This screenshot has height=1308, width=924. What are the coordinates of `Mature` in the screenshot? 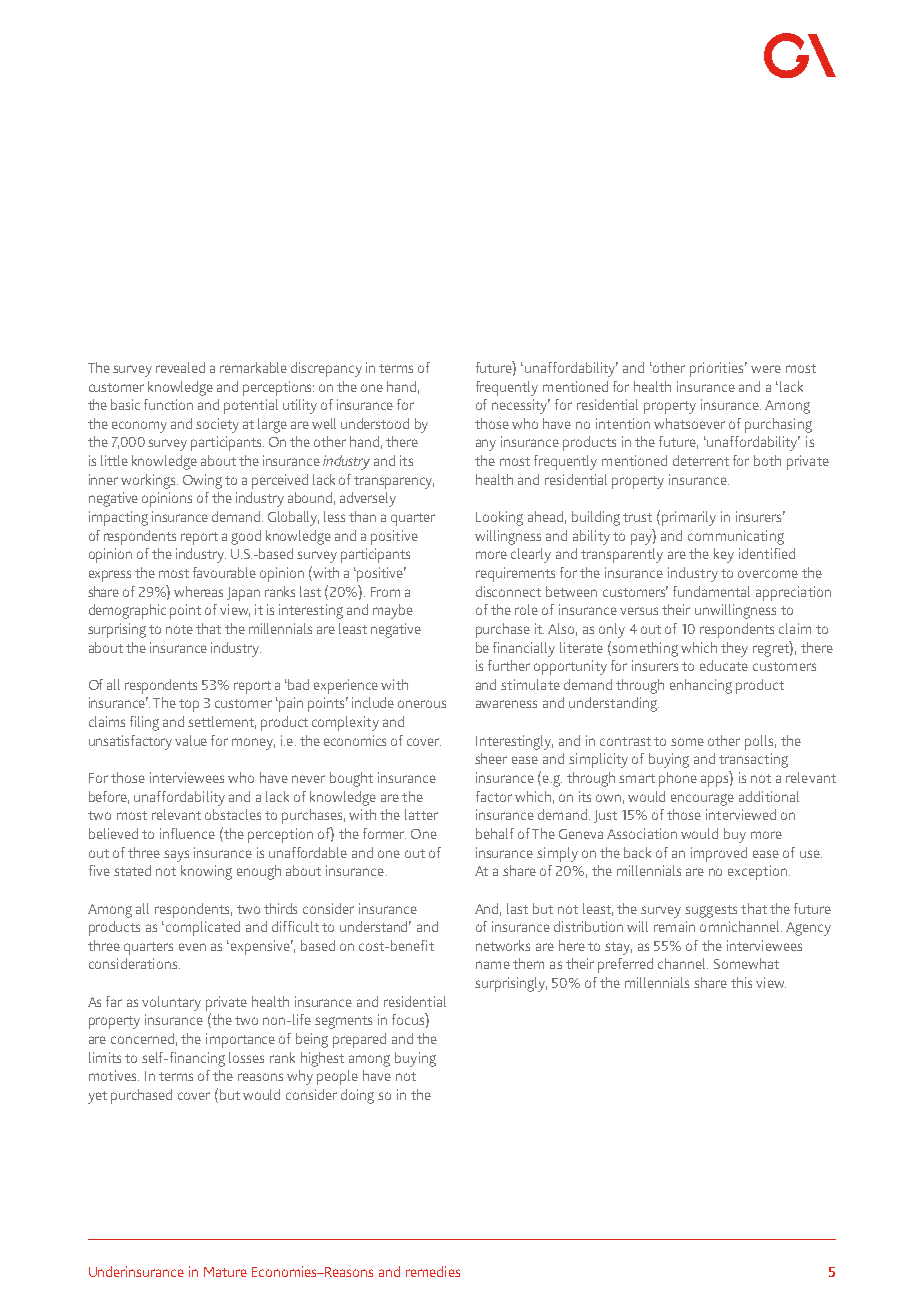 It's located at (225, 1272).
